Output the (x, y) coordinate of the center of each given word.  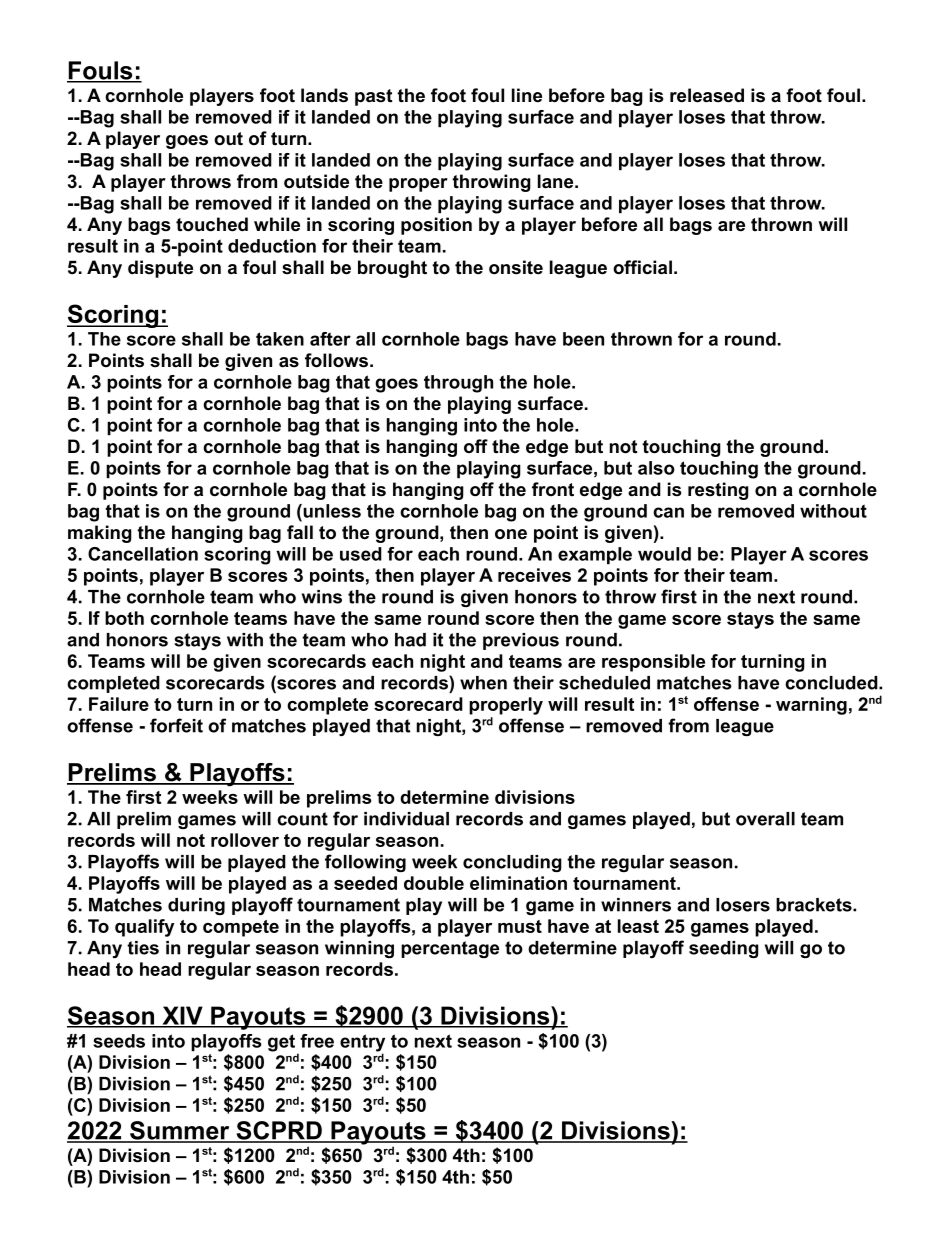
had (410, 640)
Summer (180, 1131)
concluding (512, 863)
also (656, 468)
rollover (245, 840)
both (124, 618)
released (707, 95)
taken (280, 339)
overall (765, 819)
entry (362, 1044)
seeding (724, 949)
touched (212, 224)
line (527, 95)
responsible (653, 663)
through (458, 384)
